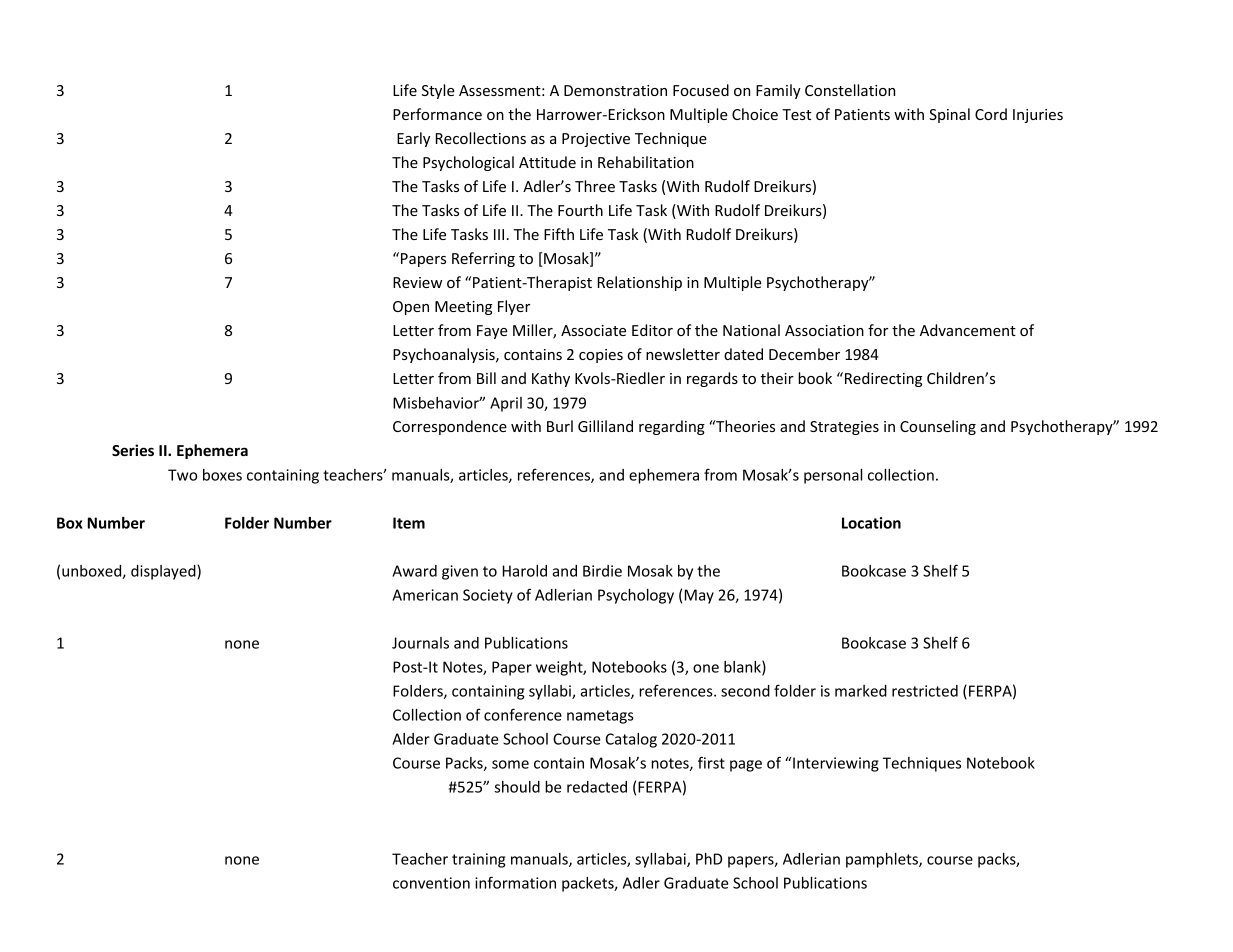 This image has height=952, width=1233. What do you see at coordinates (515, 882) in the image?
I see `information` at bounding box center [515, 882].
